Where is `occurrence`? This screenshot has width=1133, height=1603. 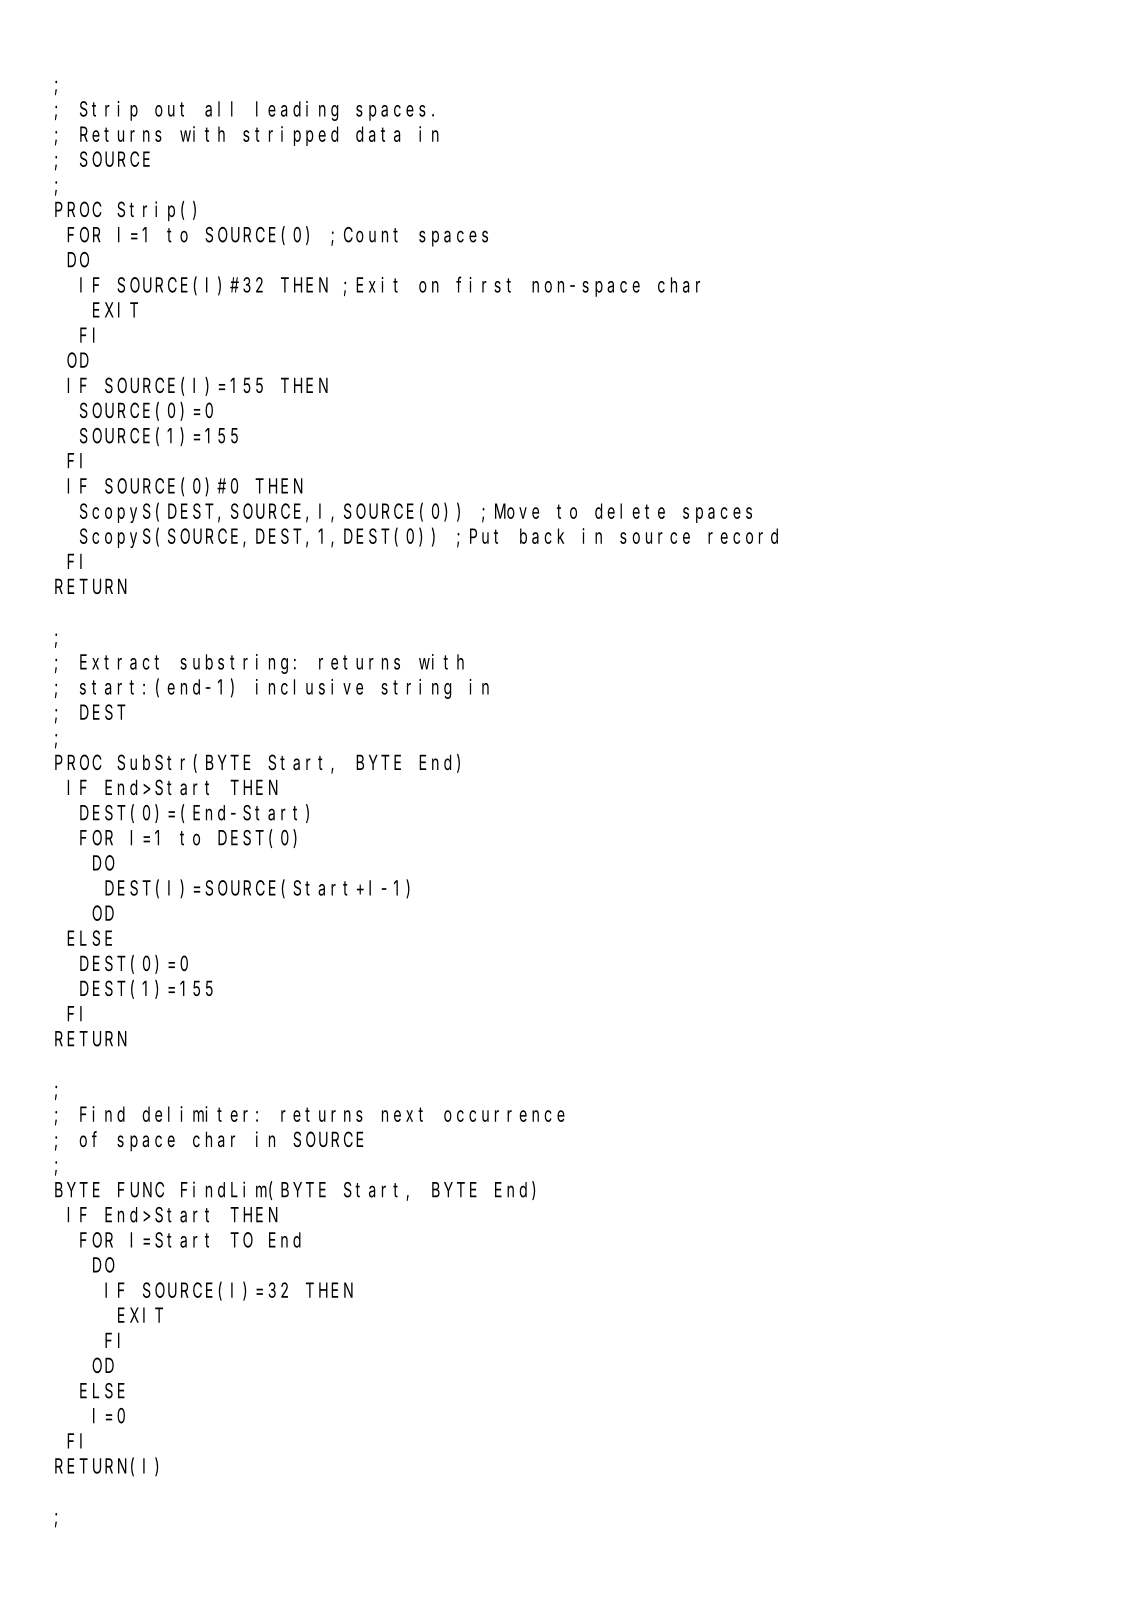
occurrence is located at coordinates (504, 1116).
